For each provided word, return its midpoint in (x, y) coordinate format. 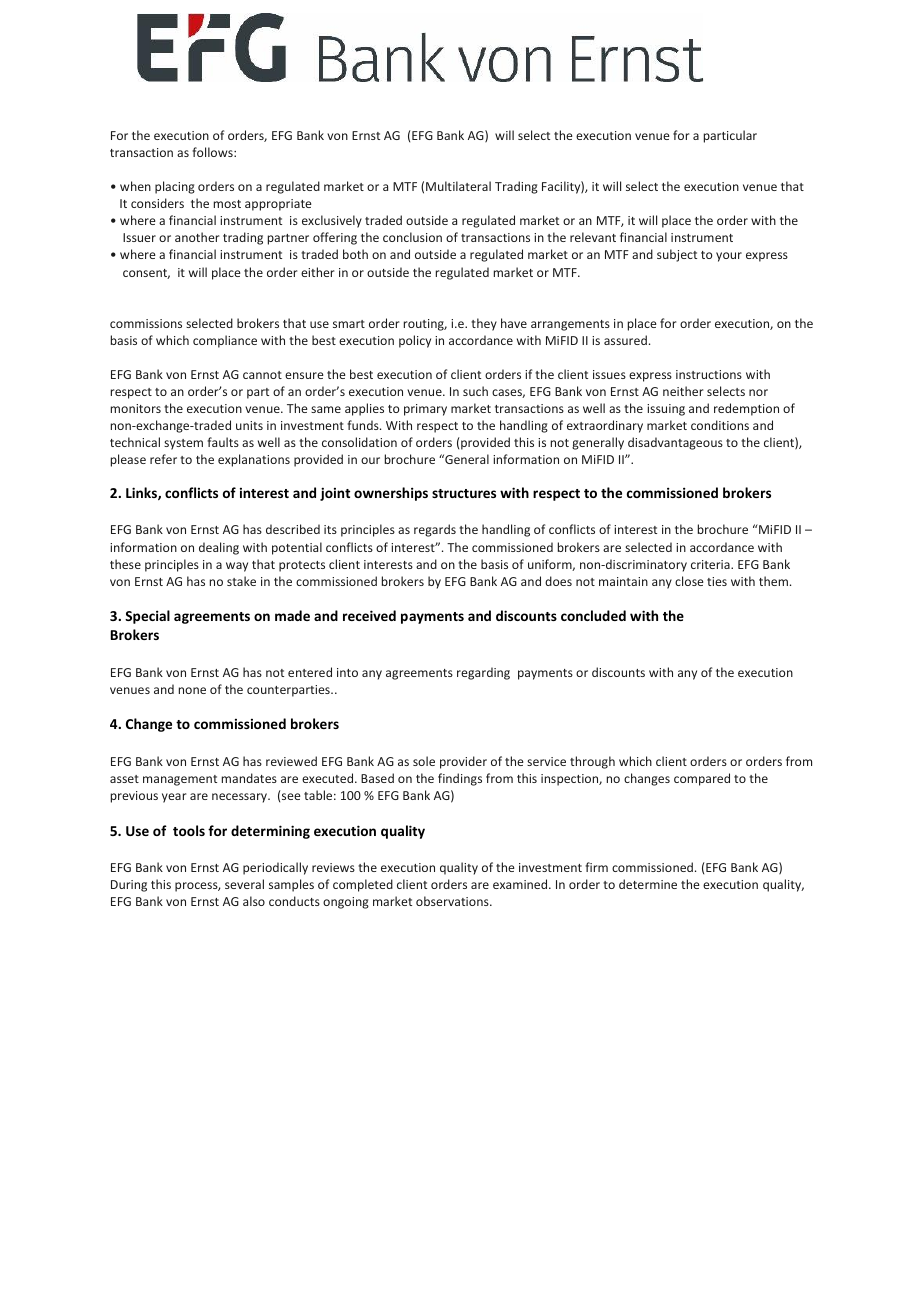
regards (435, 530)
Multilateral (458, 186)
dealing (219, 548)
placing (175, 187)
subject (677, 255)
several (244, 884)
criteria (711, 564)
